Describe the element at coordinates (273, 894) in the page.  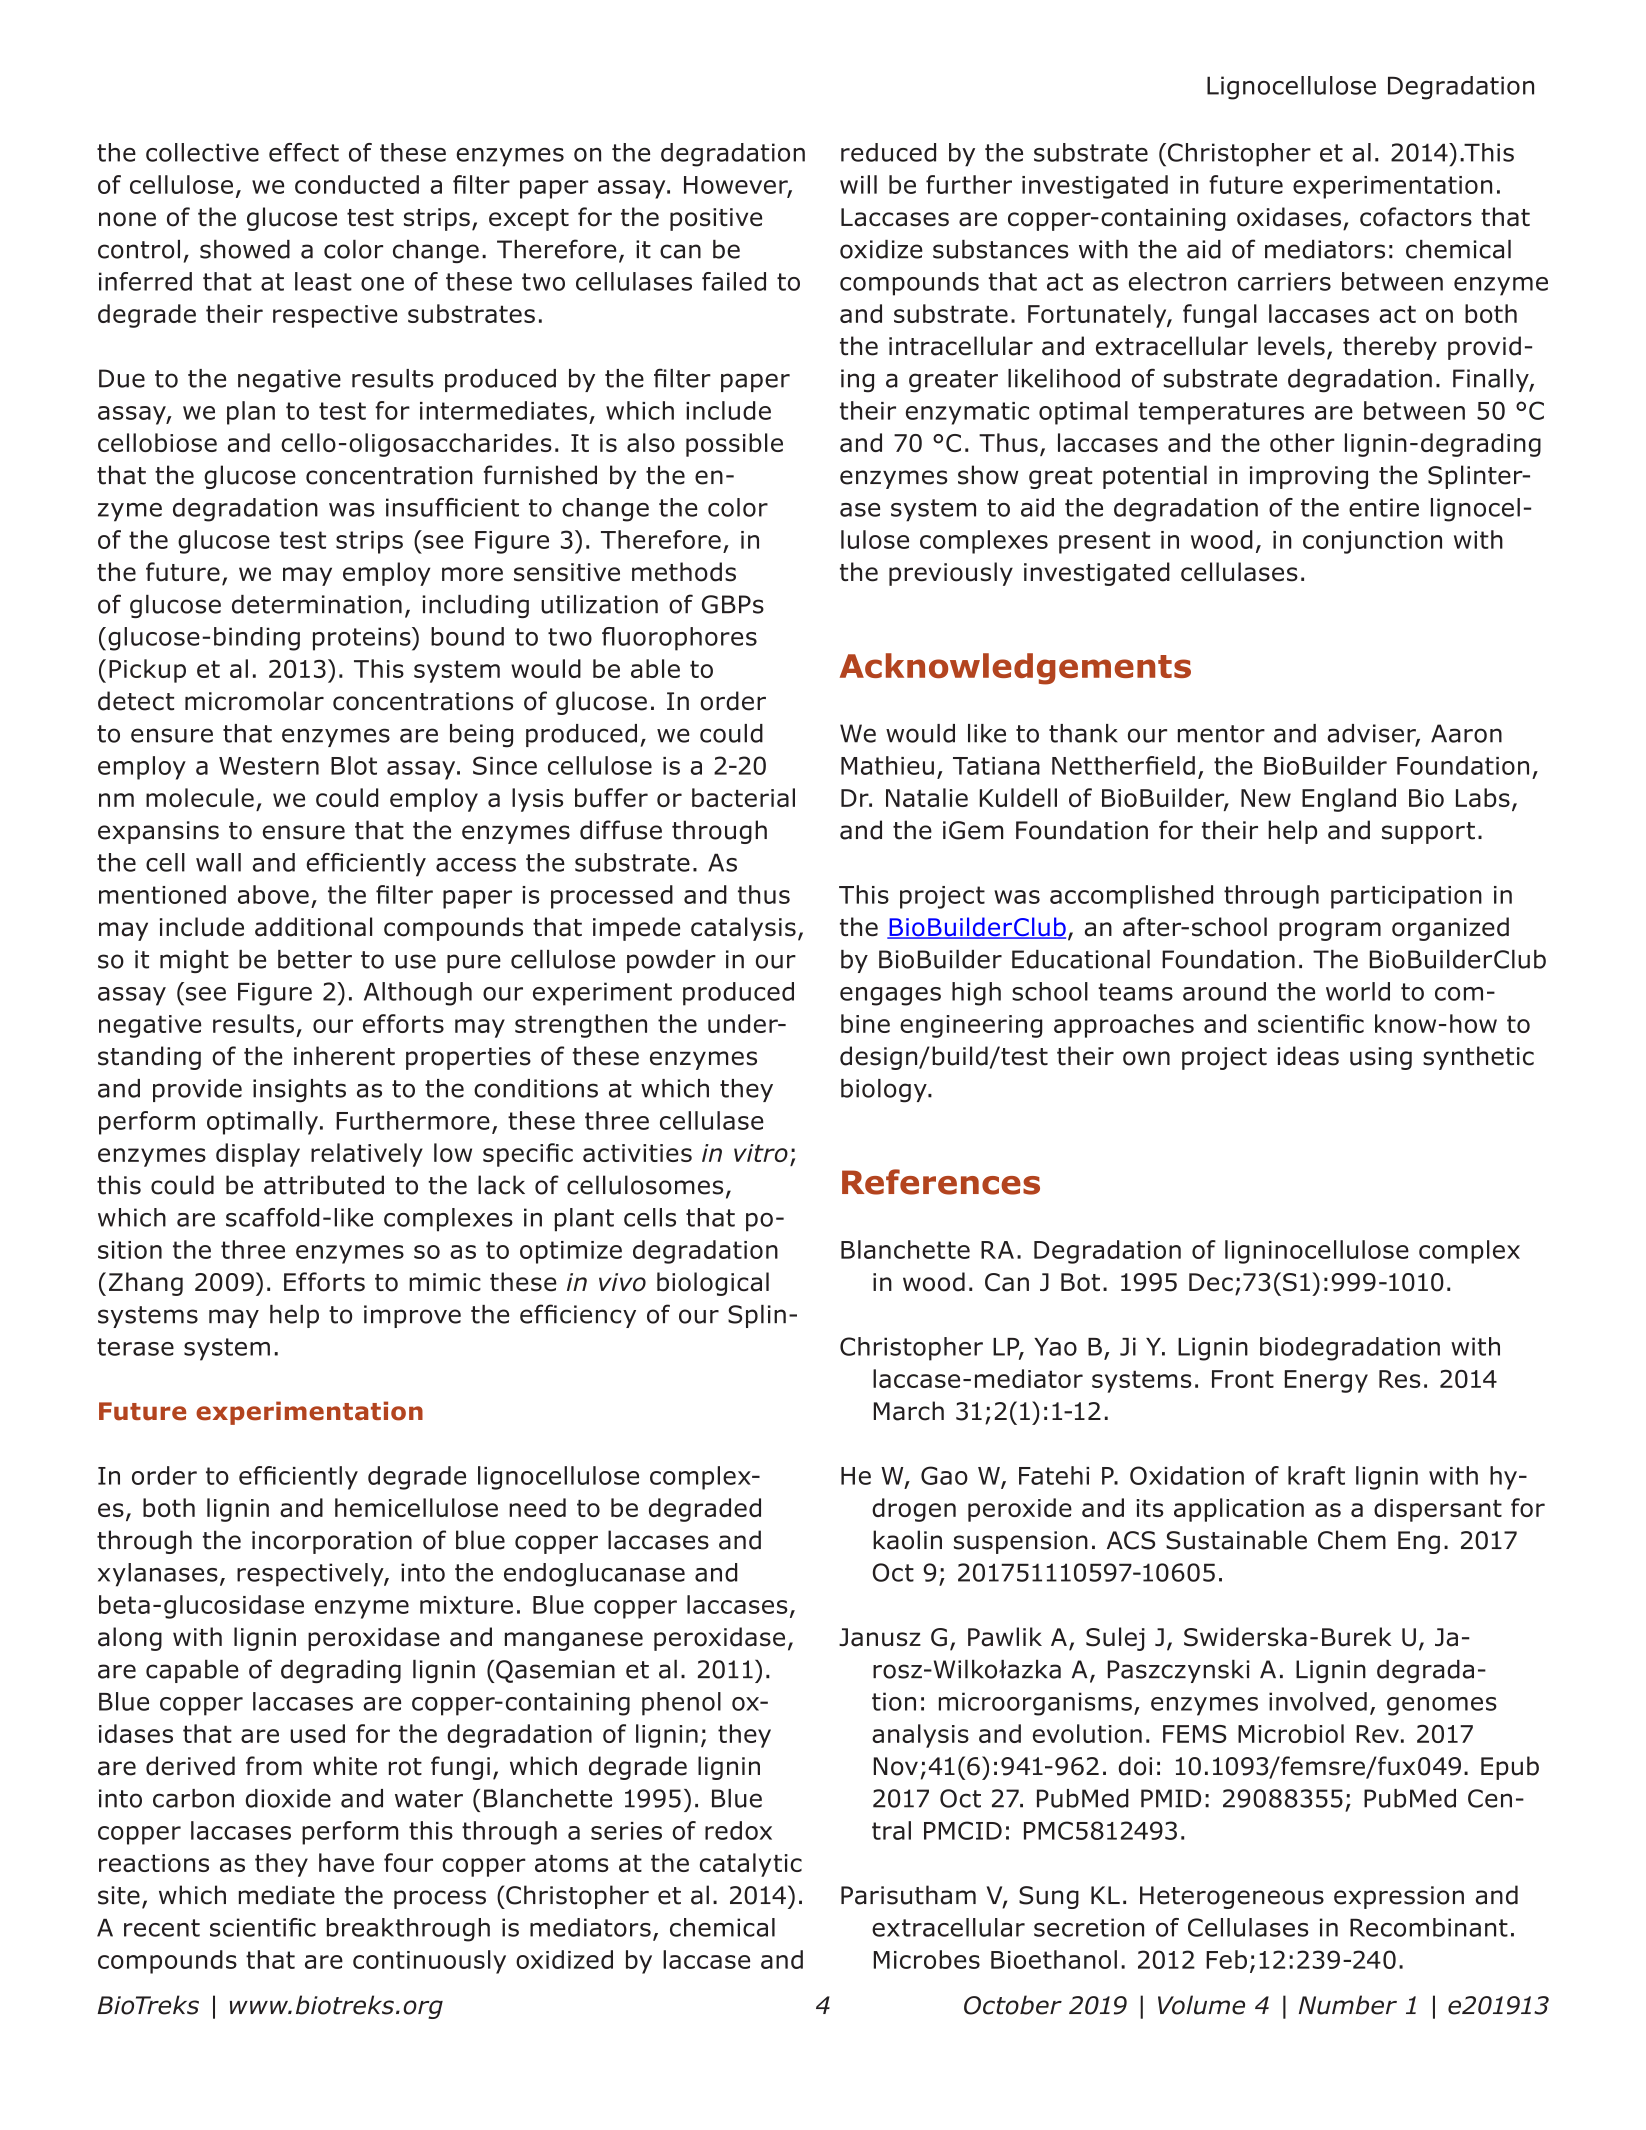
I see `above` at that location.
